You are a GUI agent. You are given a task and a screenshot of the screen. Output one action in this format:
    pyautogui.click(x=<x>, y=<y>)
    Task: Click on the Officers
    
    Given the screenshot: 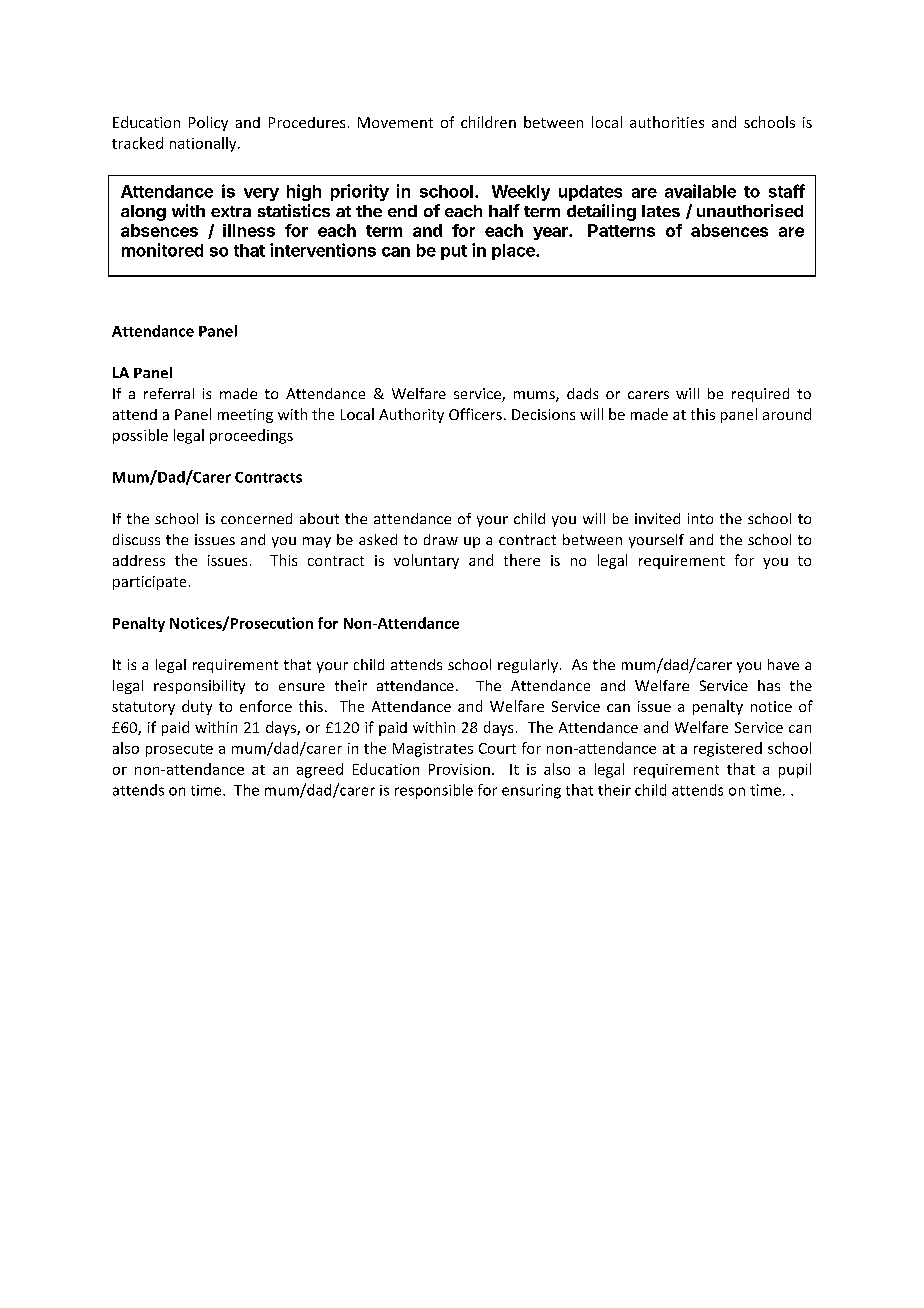 What is the action you would take?
    pyautogui.click(x=475, y=414)
